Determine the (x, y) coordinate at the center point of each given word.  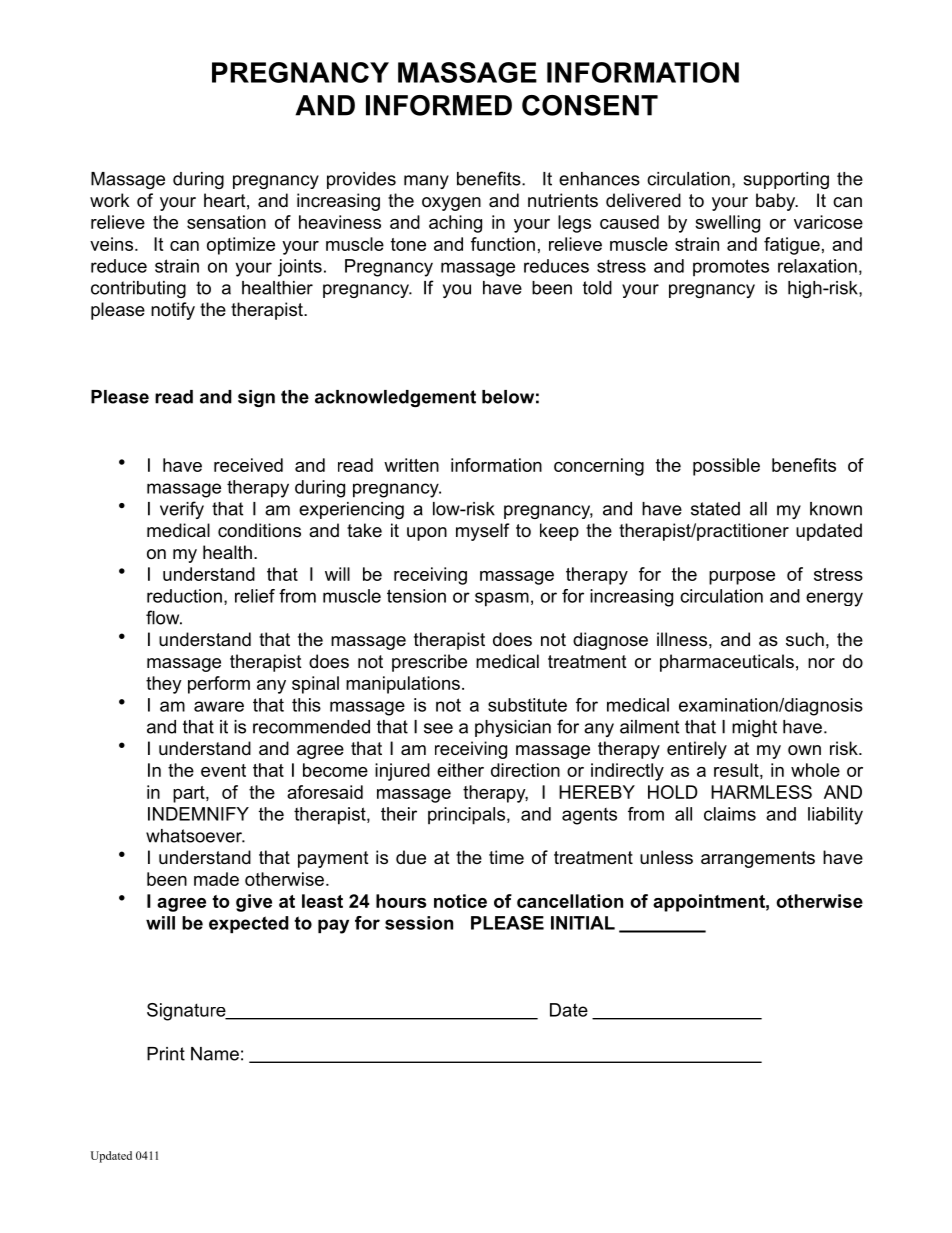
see (438, 728)
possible (726, 467)
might (754, 728)
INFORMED (439, 105)
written (411, 465)
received (248, 465)
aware (219, 706)
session (419, 923)
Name (215, 1054)
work (110, 200)
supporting (786, 180)
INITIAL (583, 923)
